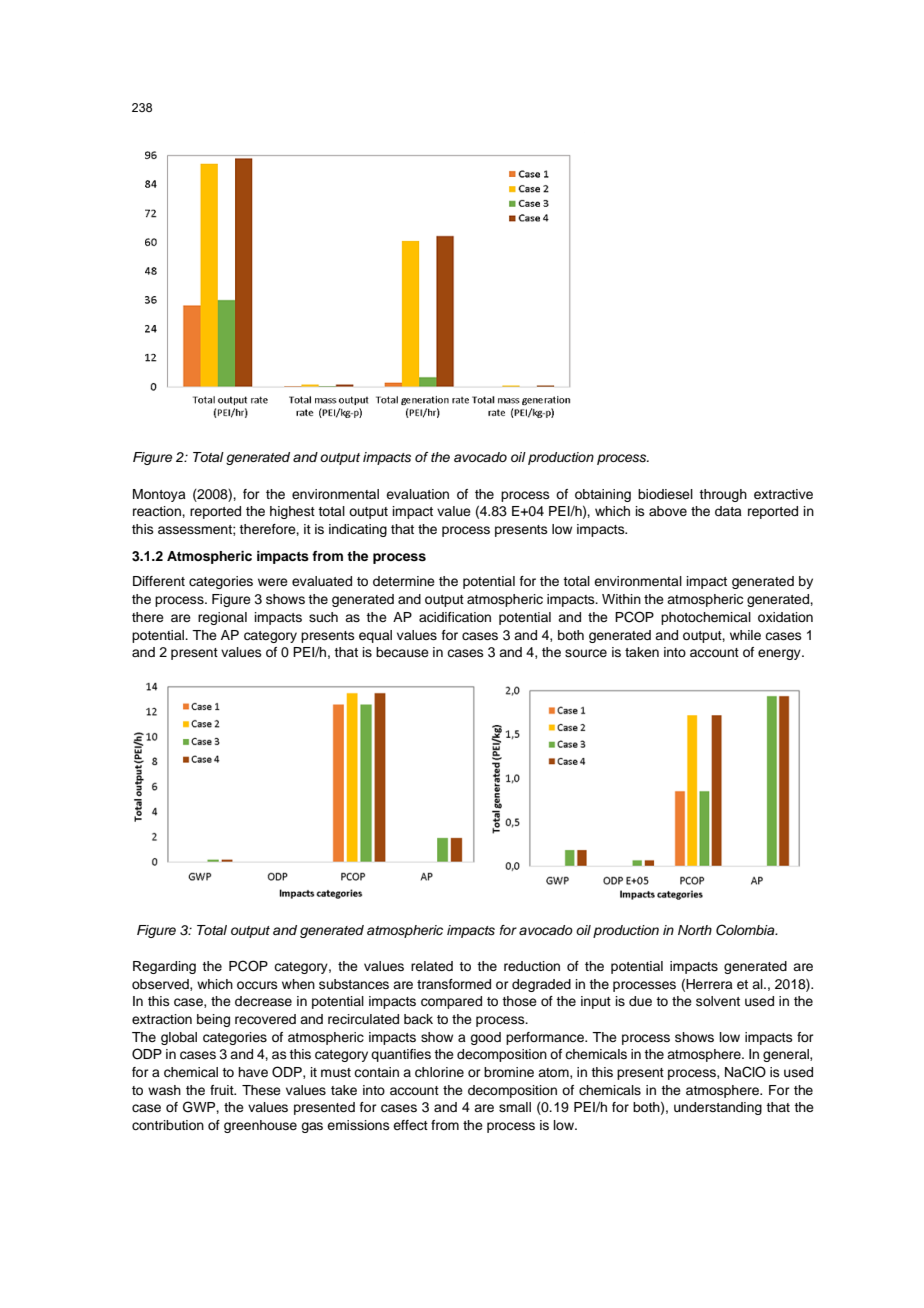  I want to click on related, so click(432, 966).
